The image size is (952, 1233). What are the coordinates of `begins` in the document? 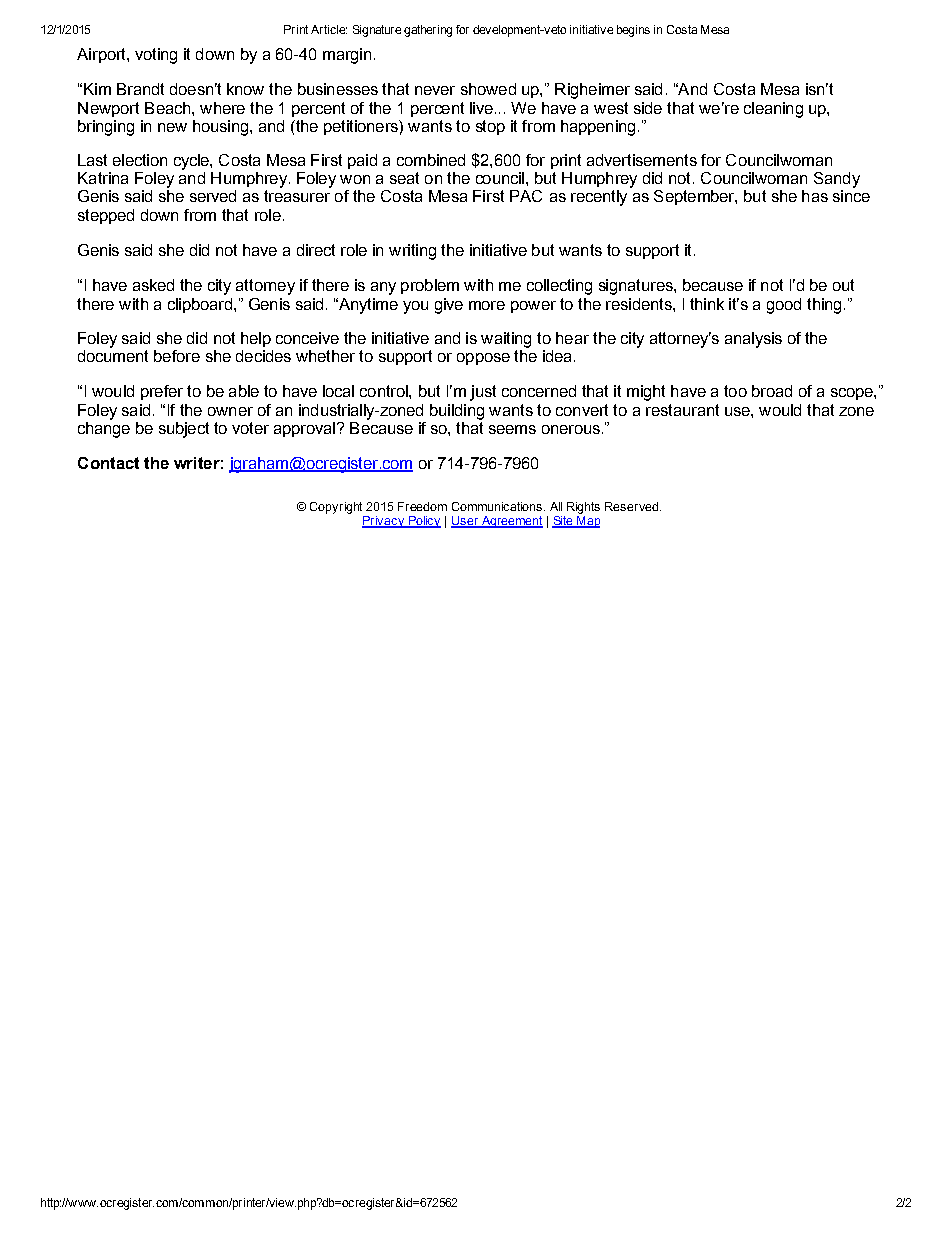 It's located at (633, 31).
